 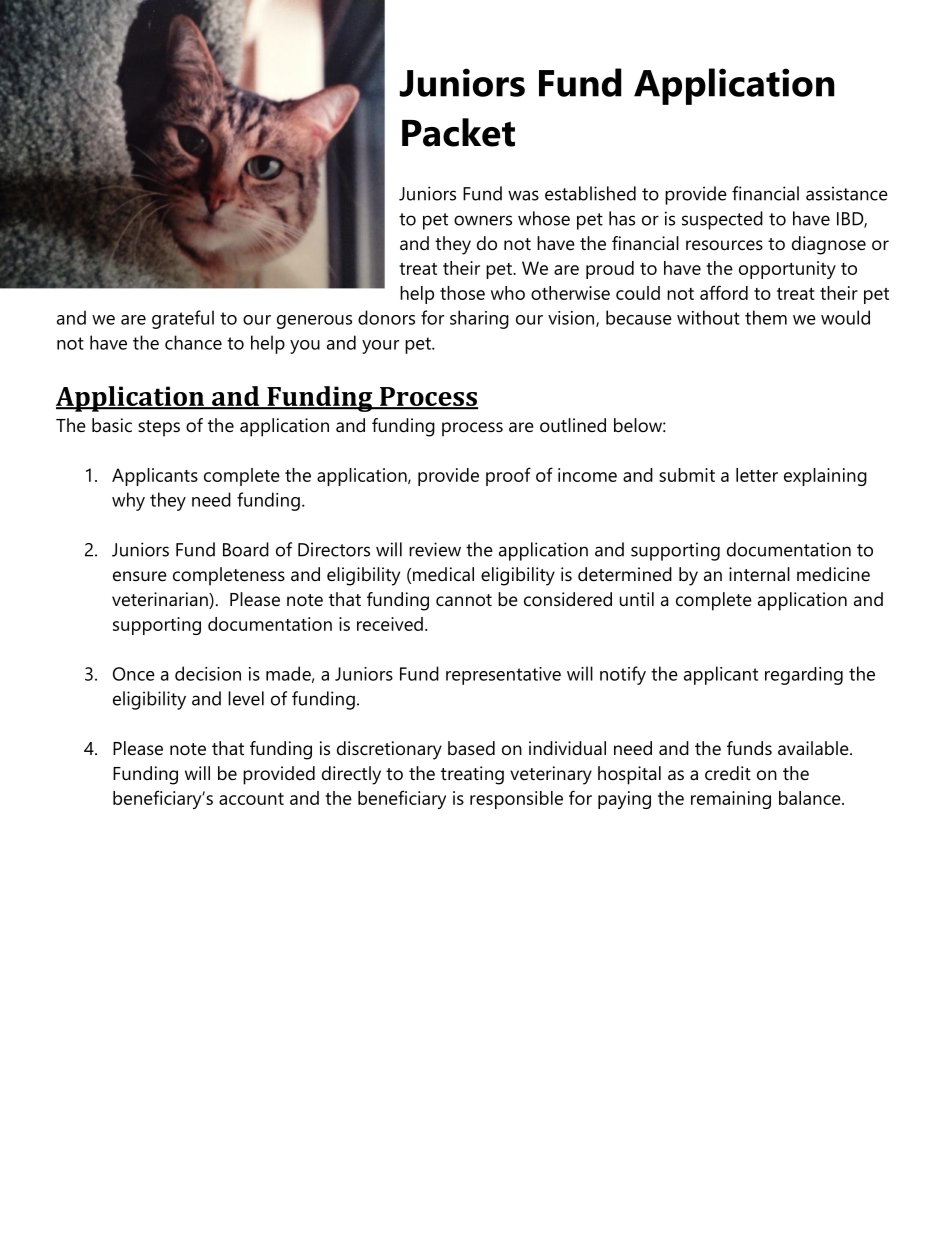 I want to click on was, so click(x=523, y=195).
